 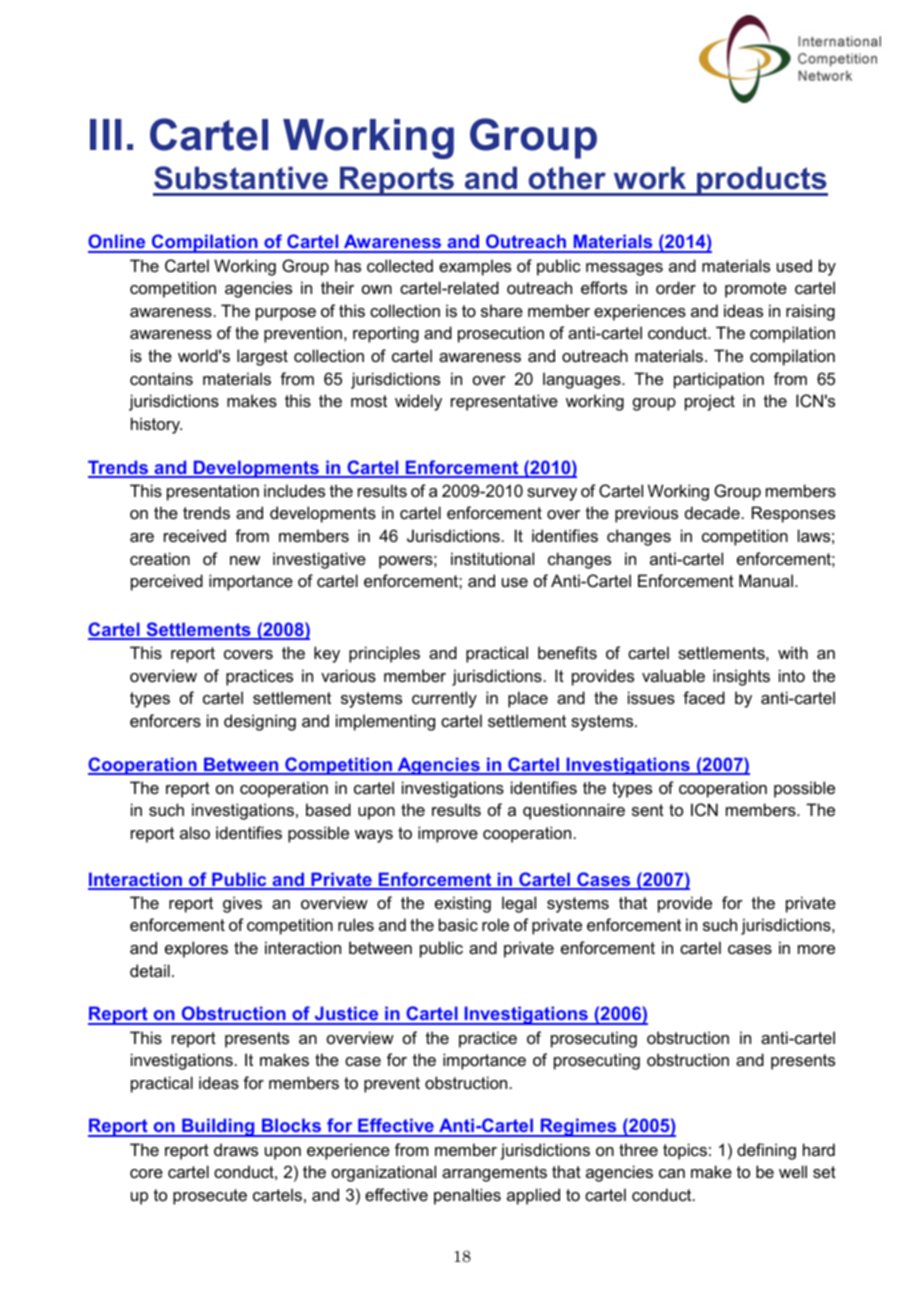 What do you see at coordinates (448, 834) in the document?
I see `improve` at bounding box center [448, 834].
